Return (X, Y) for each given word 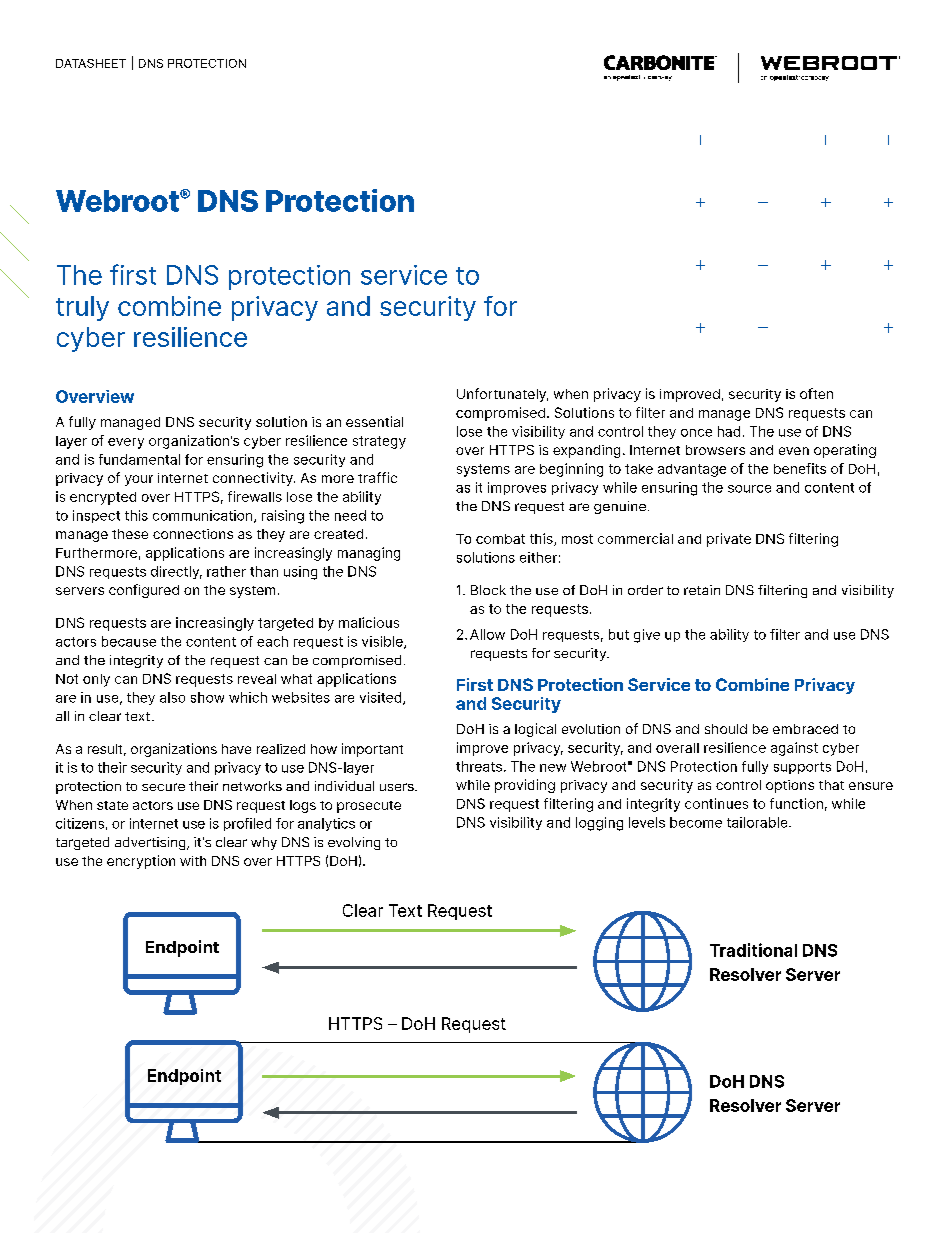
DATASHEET (91, 63)
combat (500, 539)
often (816, 393)
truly (82, 308)
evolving (354, 843)
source (749, 489)
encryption (141, 862)
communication (204, 516)
